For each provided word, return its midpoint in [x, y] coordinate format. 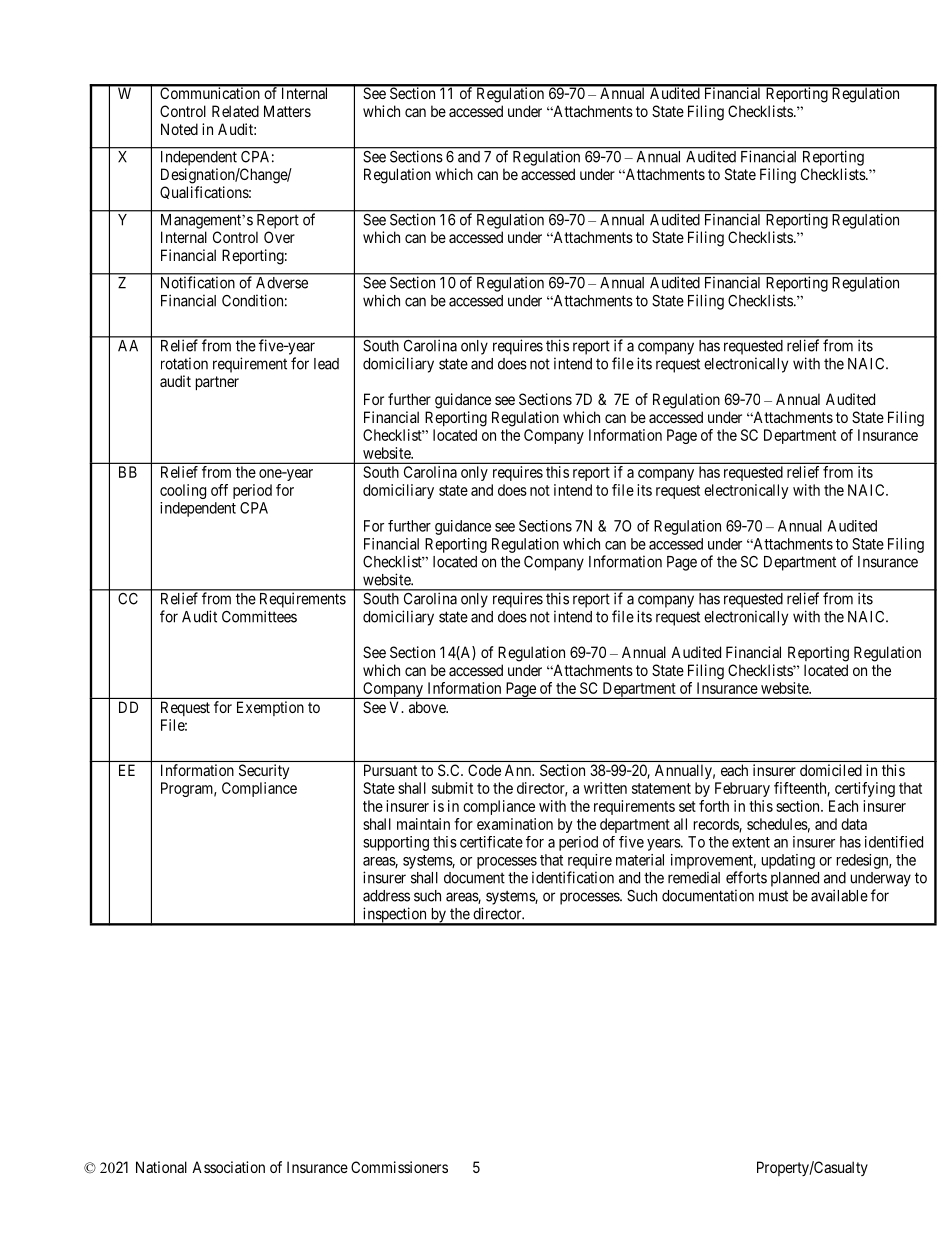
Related [235, 111]
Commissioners [399, 1167]
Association [228, 1167]
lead [326, 364]
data [854, 824]
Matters [287, 111]
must [773, 896]
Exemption [270, 708]
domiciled [831, 770]
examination [515, 824]
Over [279, 237]
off [219, 490]
